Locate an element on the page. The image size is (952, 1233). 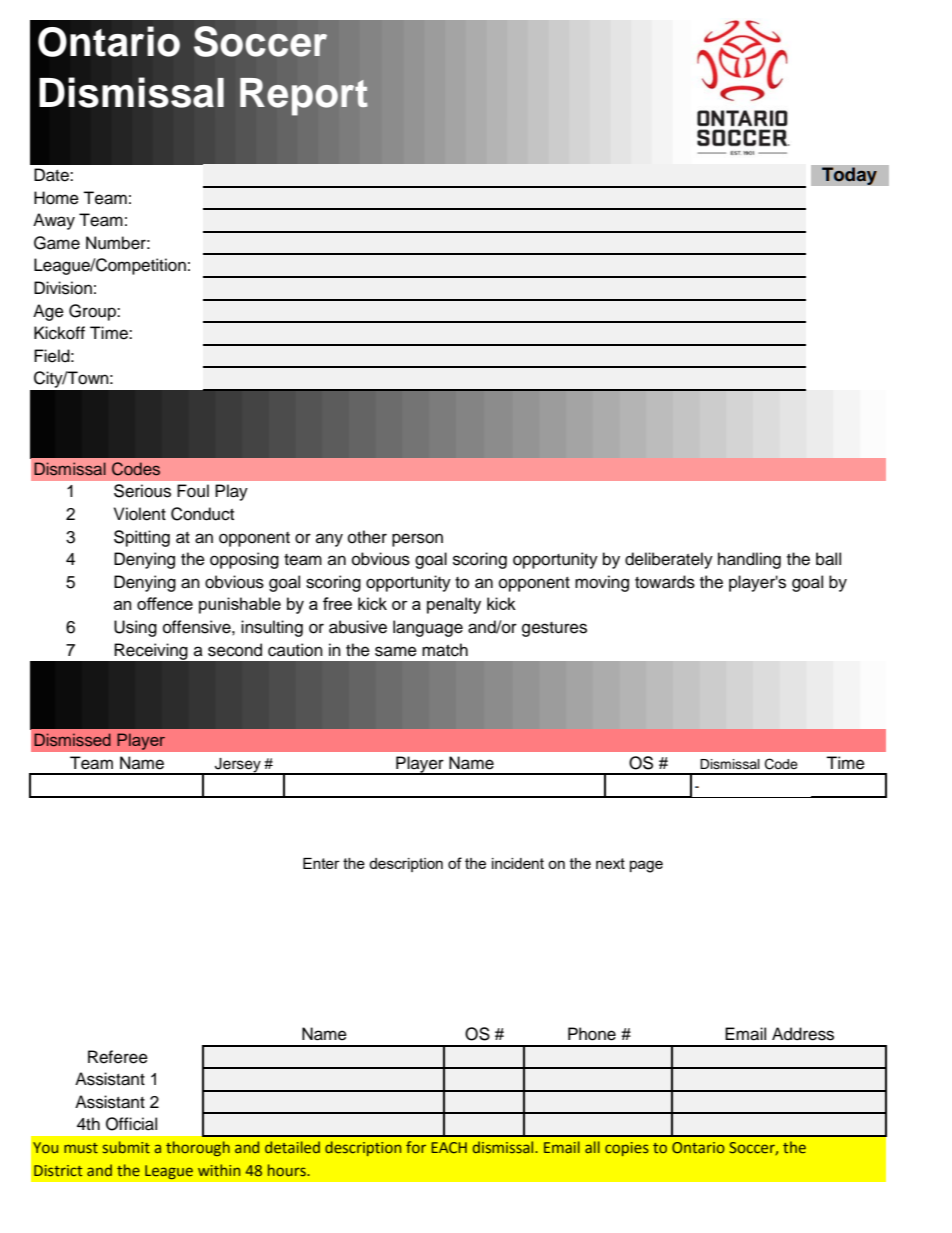
handling is located at coordinates (749, 560).
